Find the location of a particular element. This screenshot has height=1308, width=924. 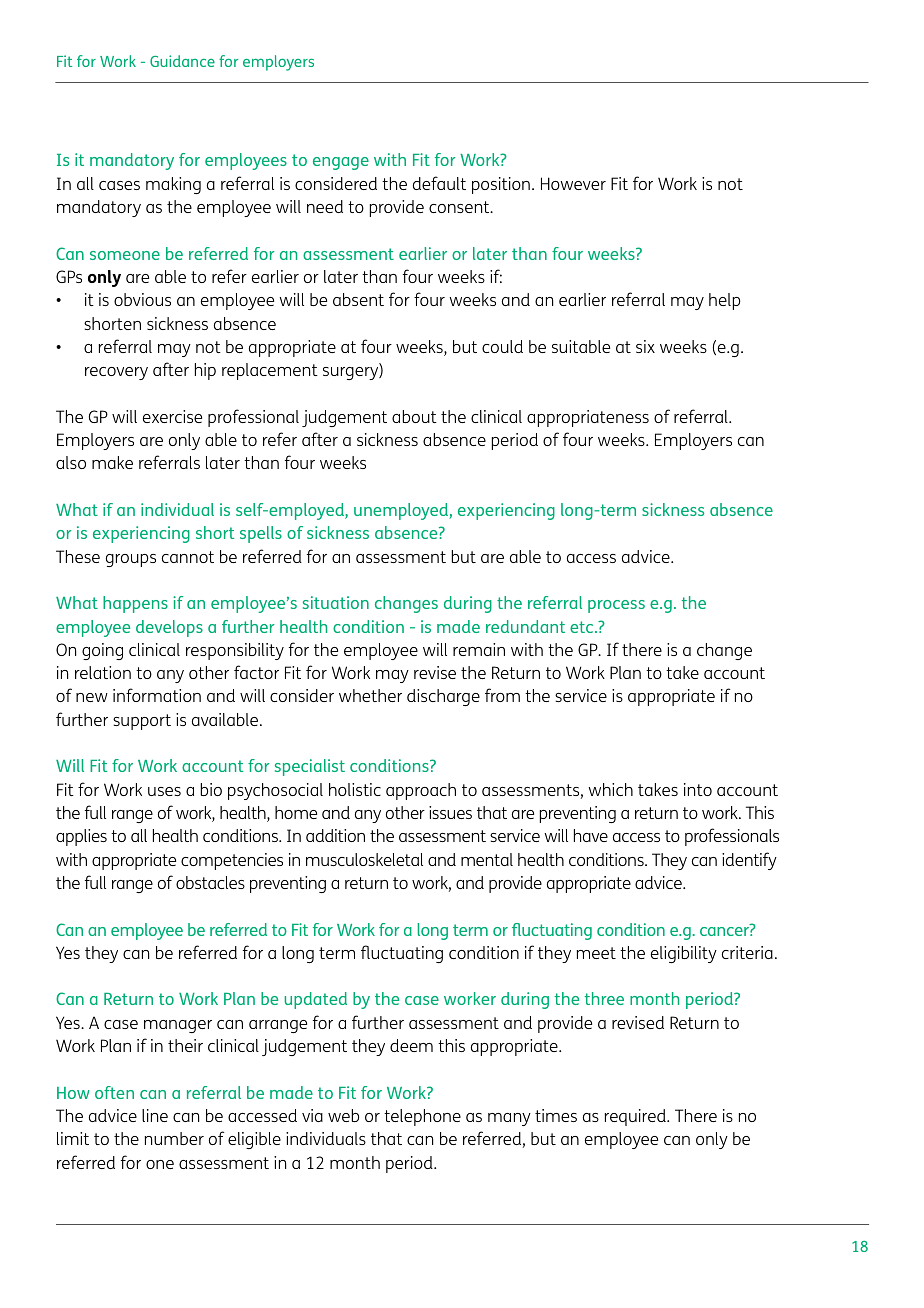

telephone is located at coordinates (422, 1117).
